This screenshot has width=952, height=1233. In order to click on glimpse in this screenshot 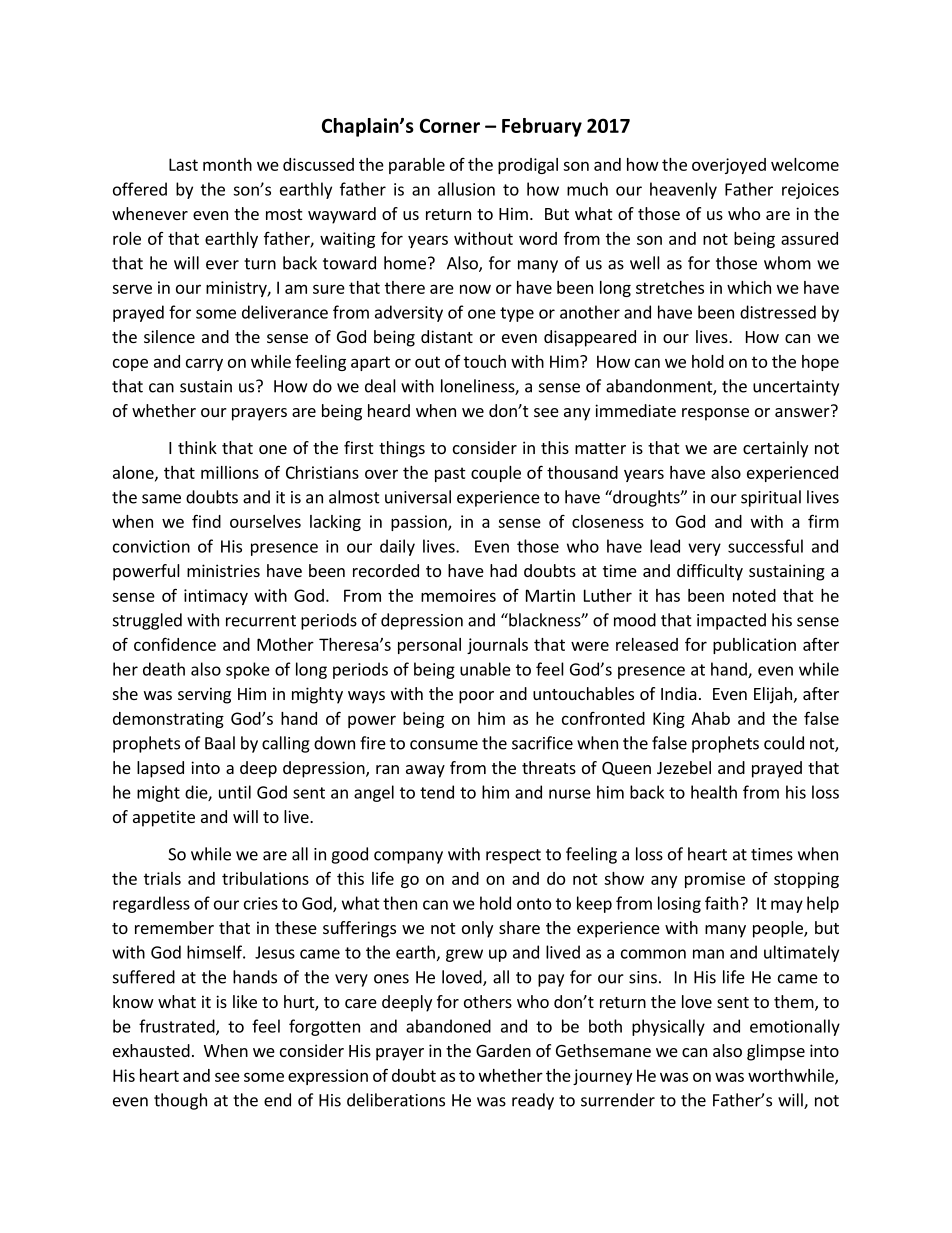, I will do `click(776, 1052)`.
